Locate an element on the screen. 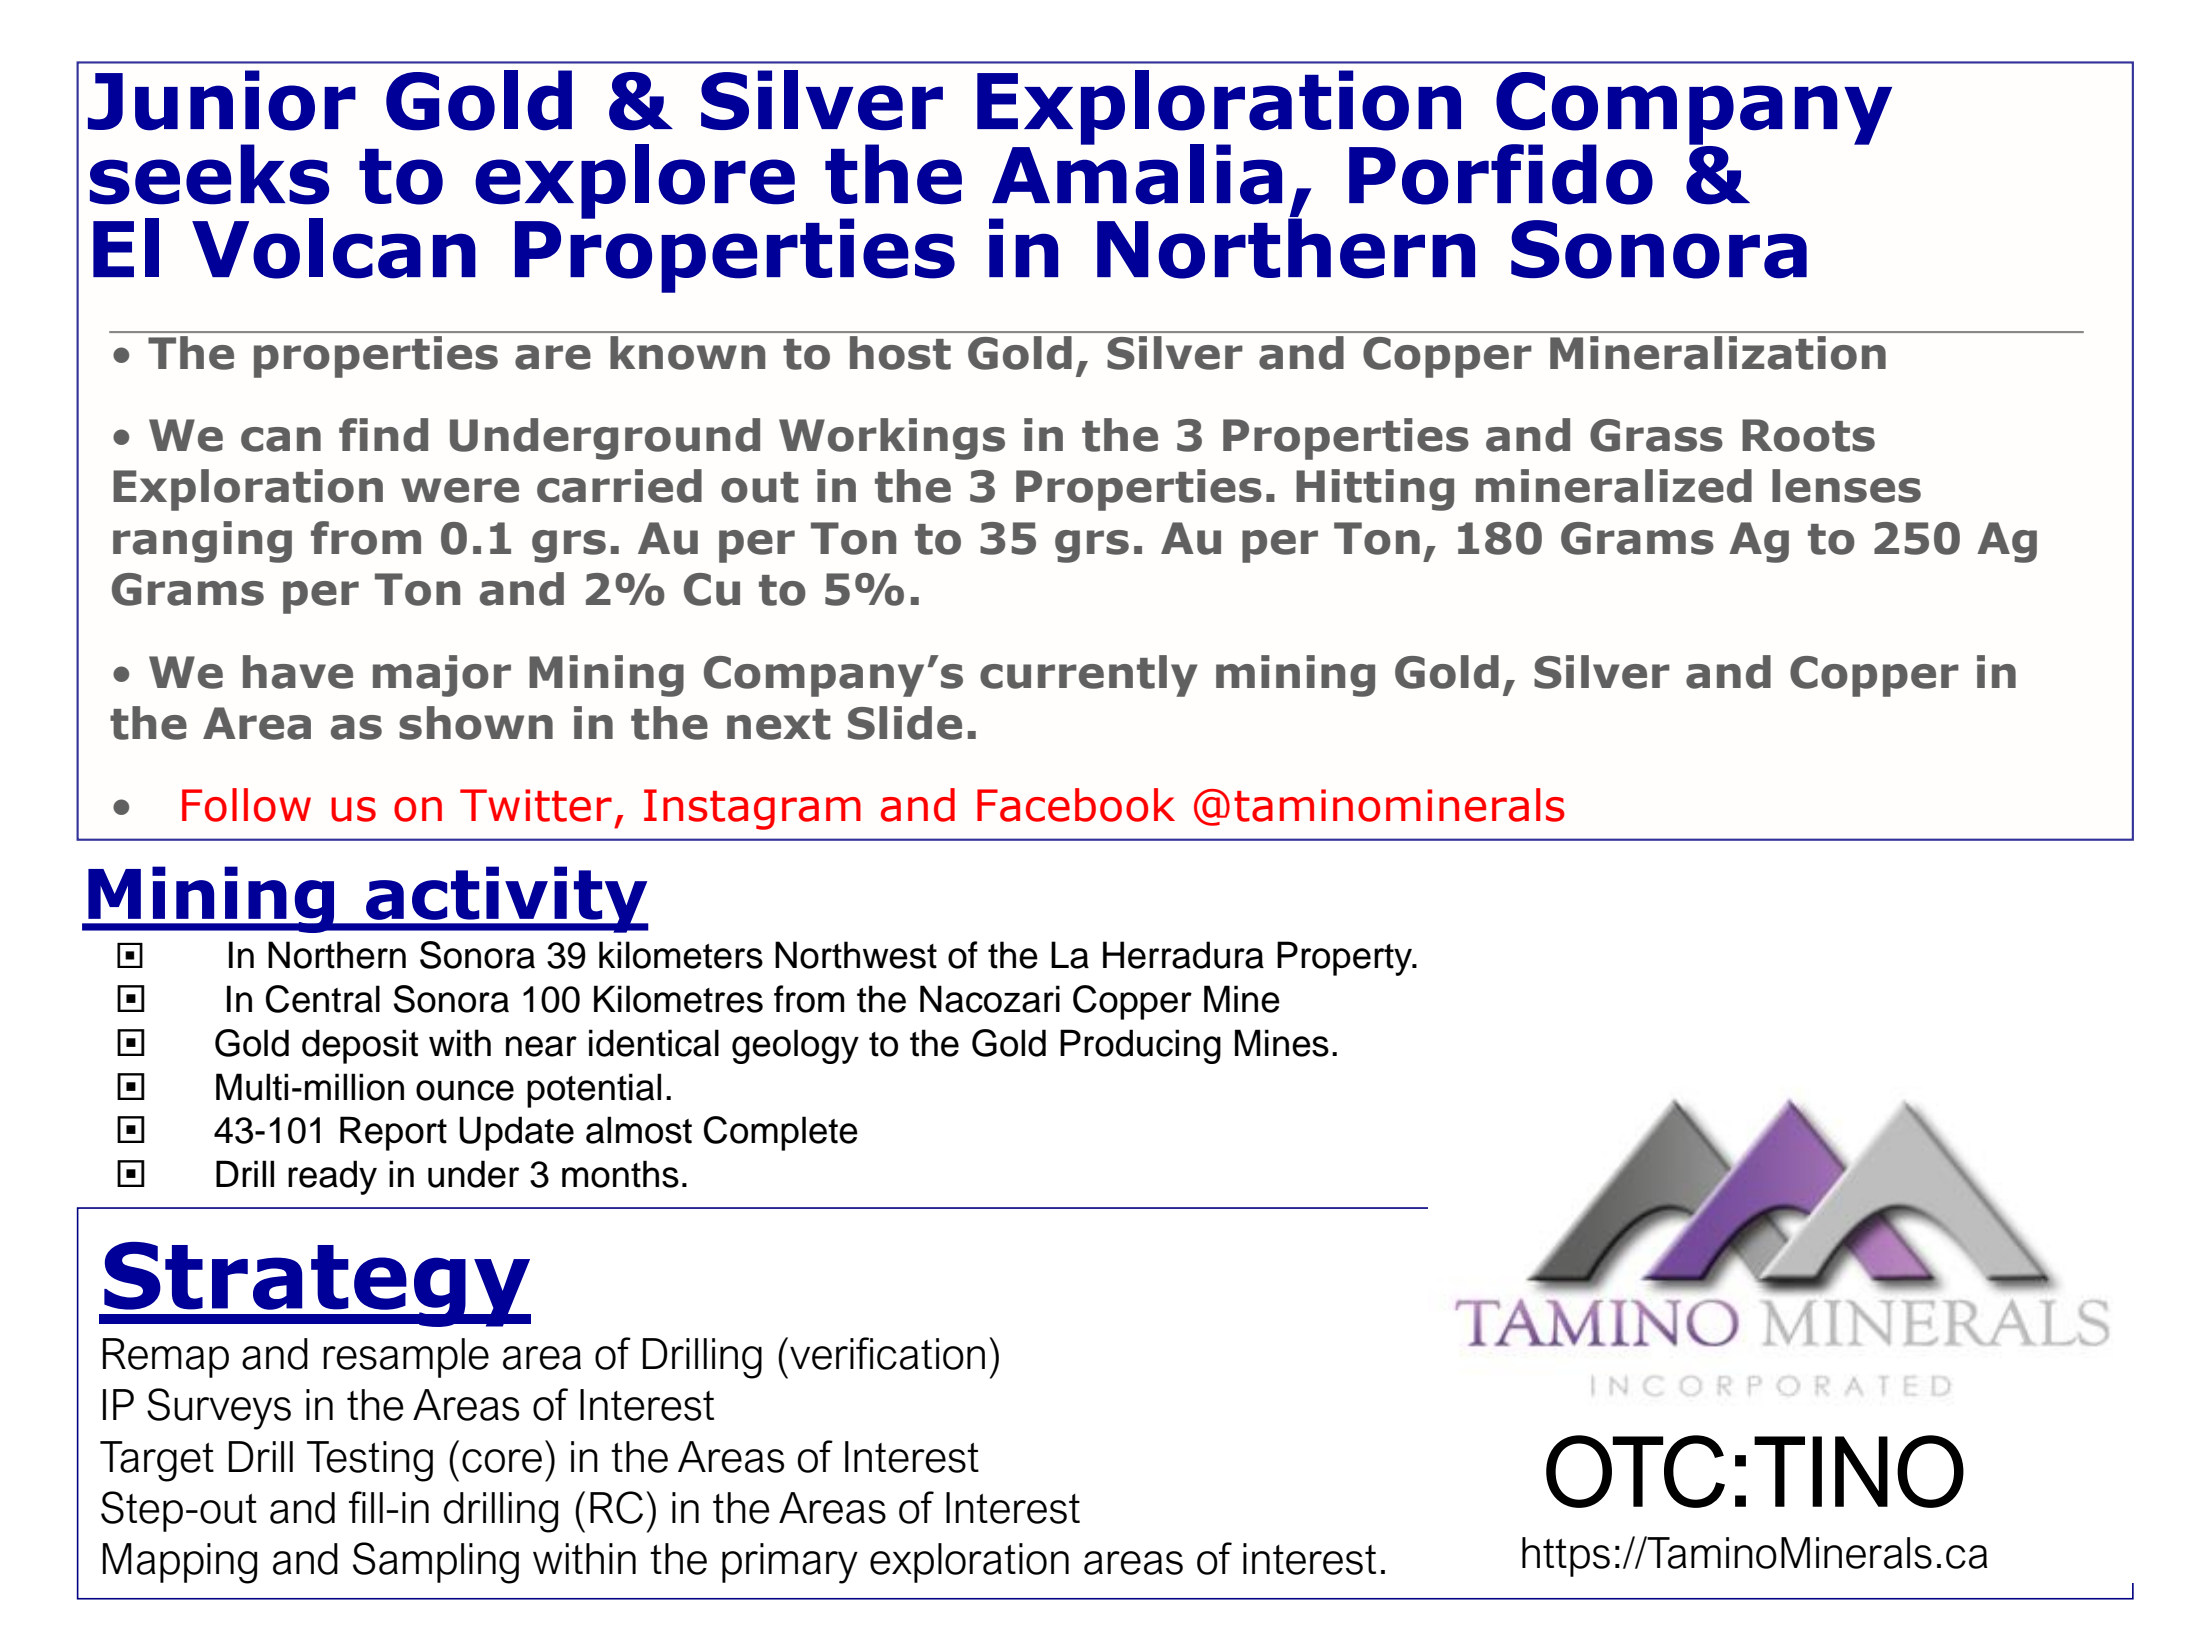 Image resolution: width=2193 pixels, height=1645 pixels. were is located at coordinates (460, 490).
